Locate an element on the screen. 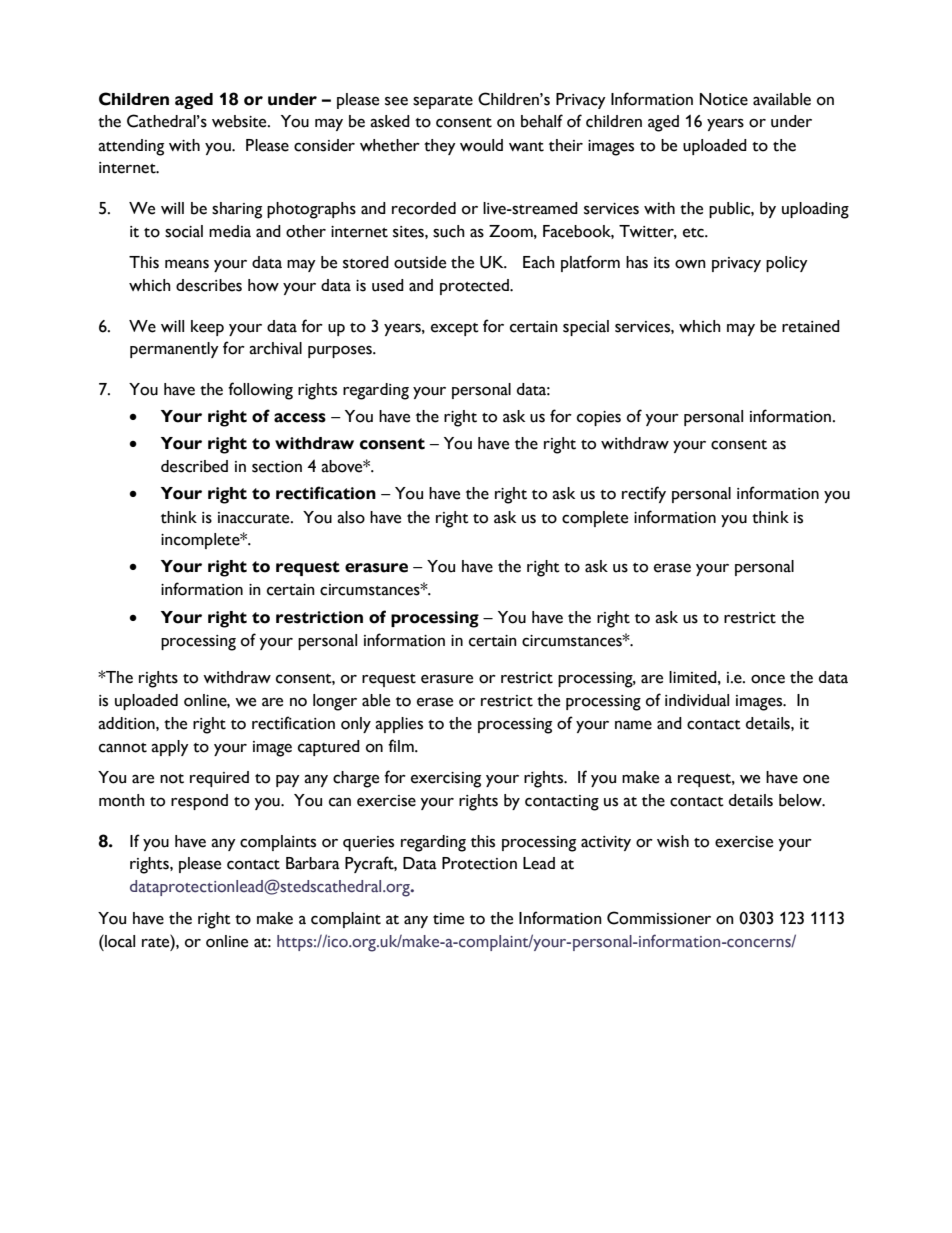 The image size is (952, 1233). individual is located at coordinates (697, 700).
